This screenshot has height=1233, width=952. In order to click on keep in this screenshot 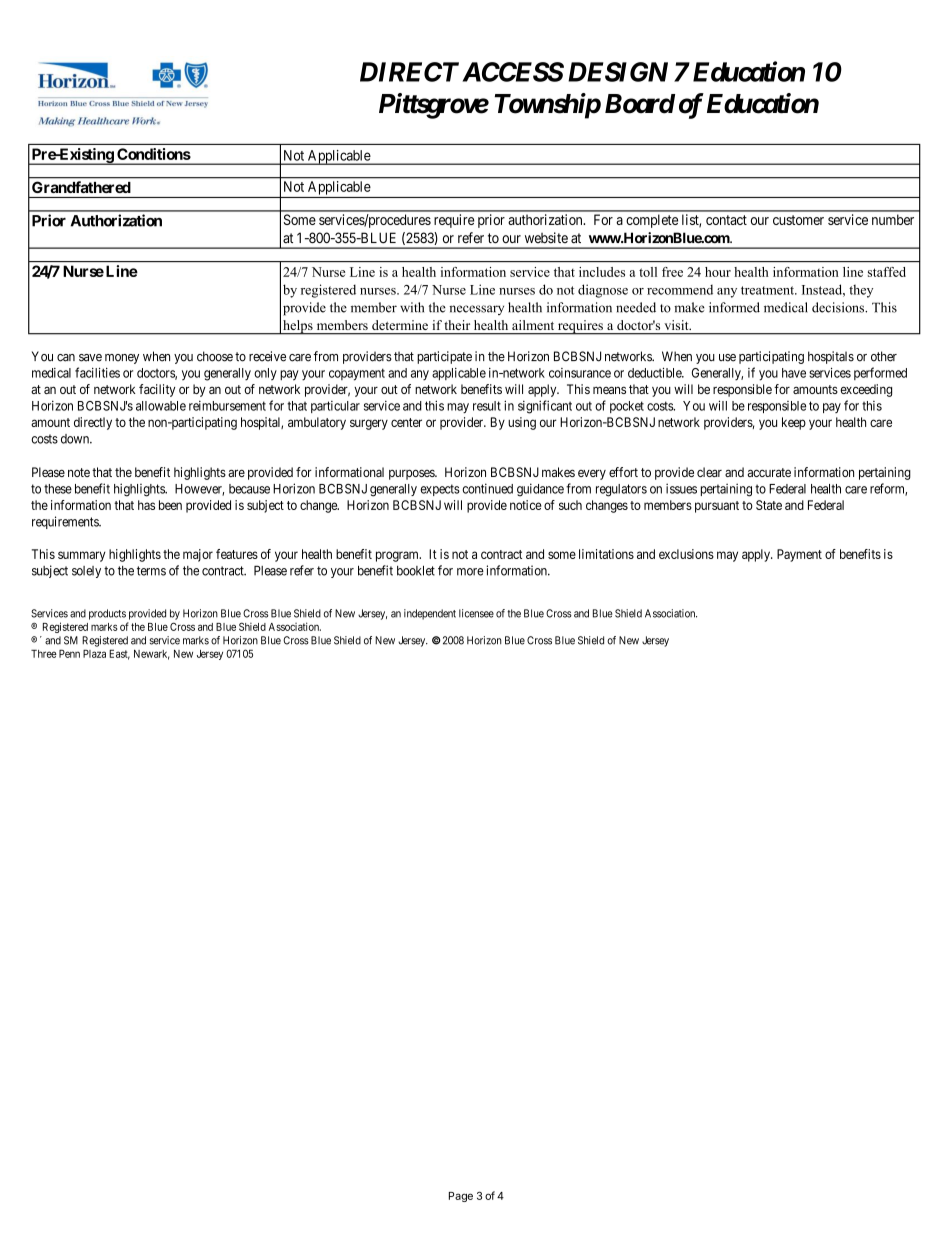, I will do `click(794, 423)`.
